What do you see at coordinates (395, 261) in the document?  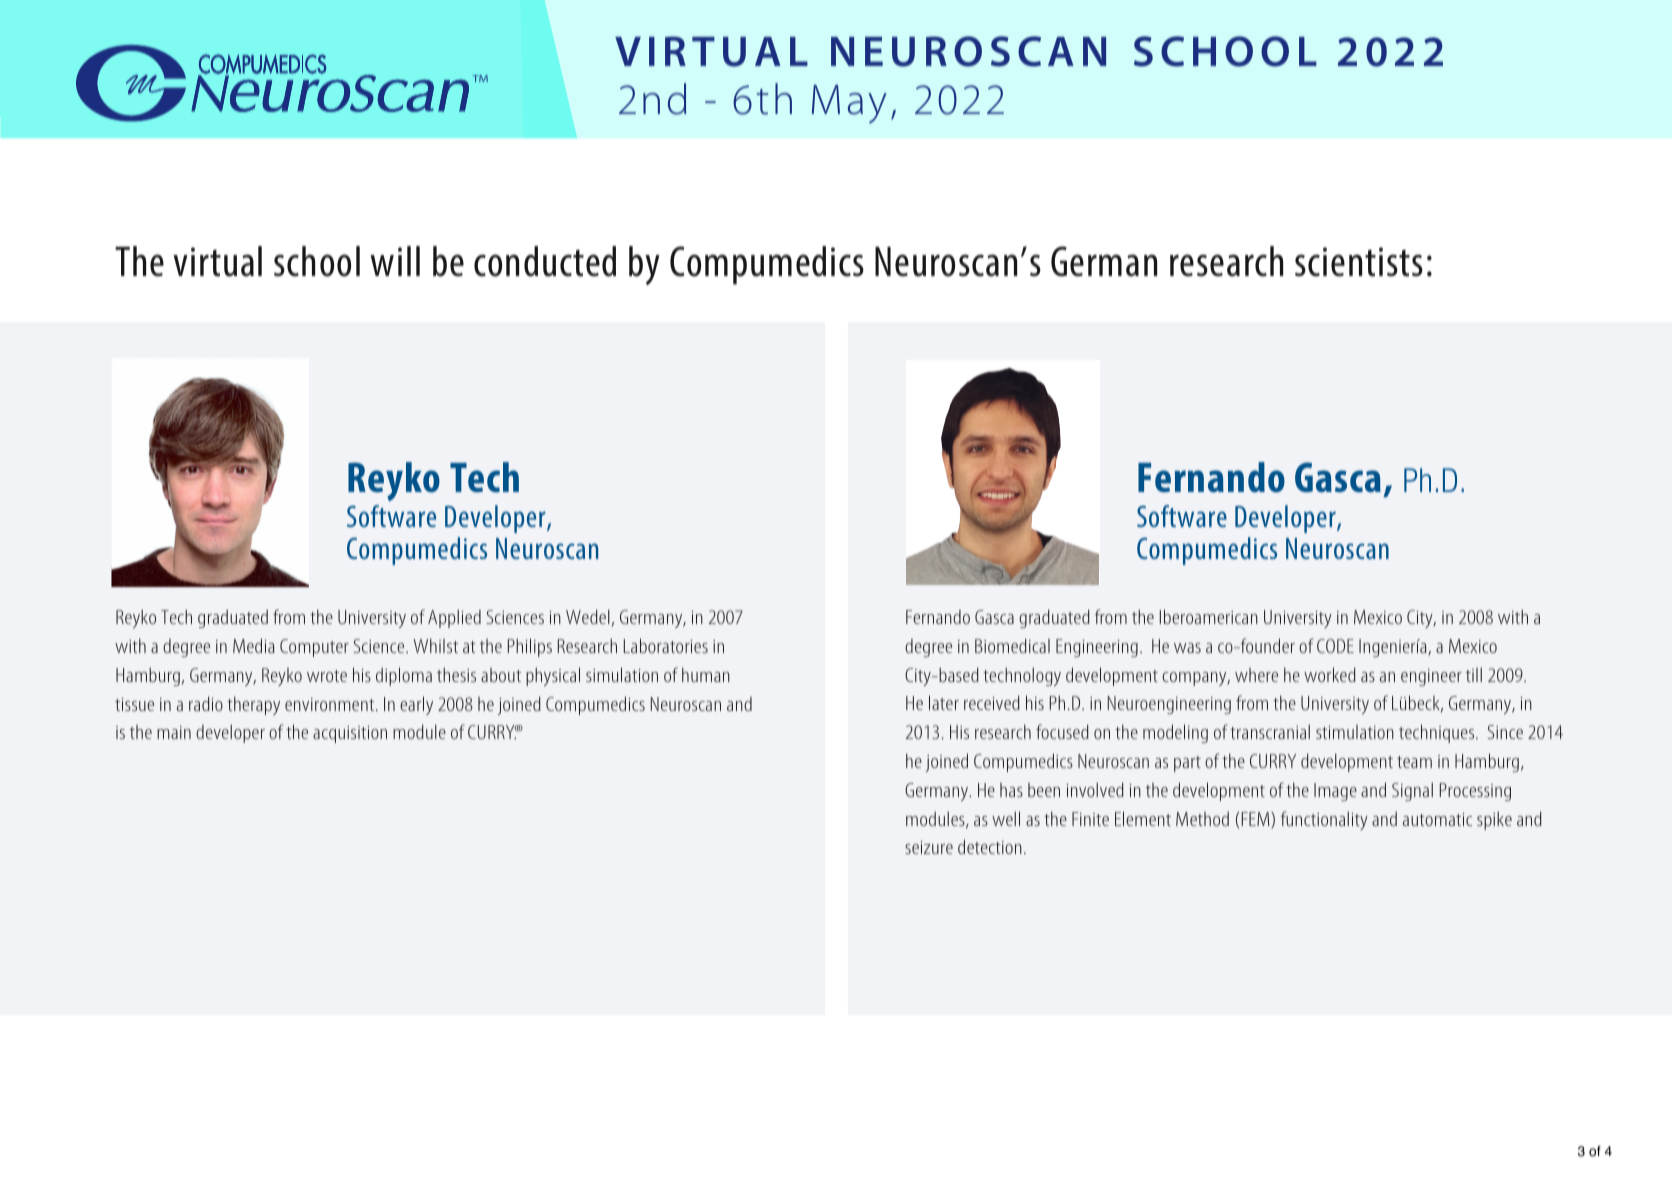 I see `will` at bounding box center [395, 261].
